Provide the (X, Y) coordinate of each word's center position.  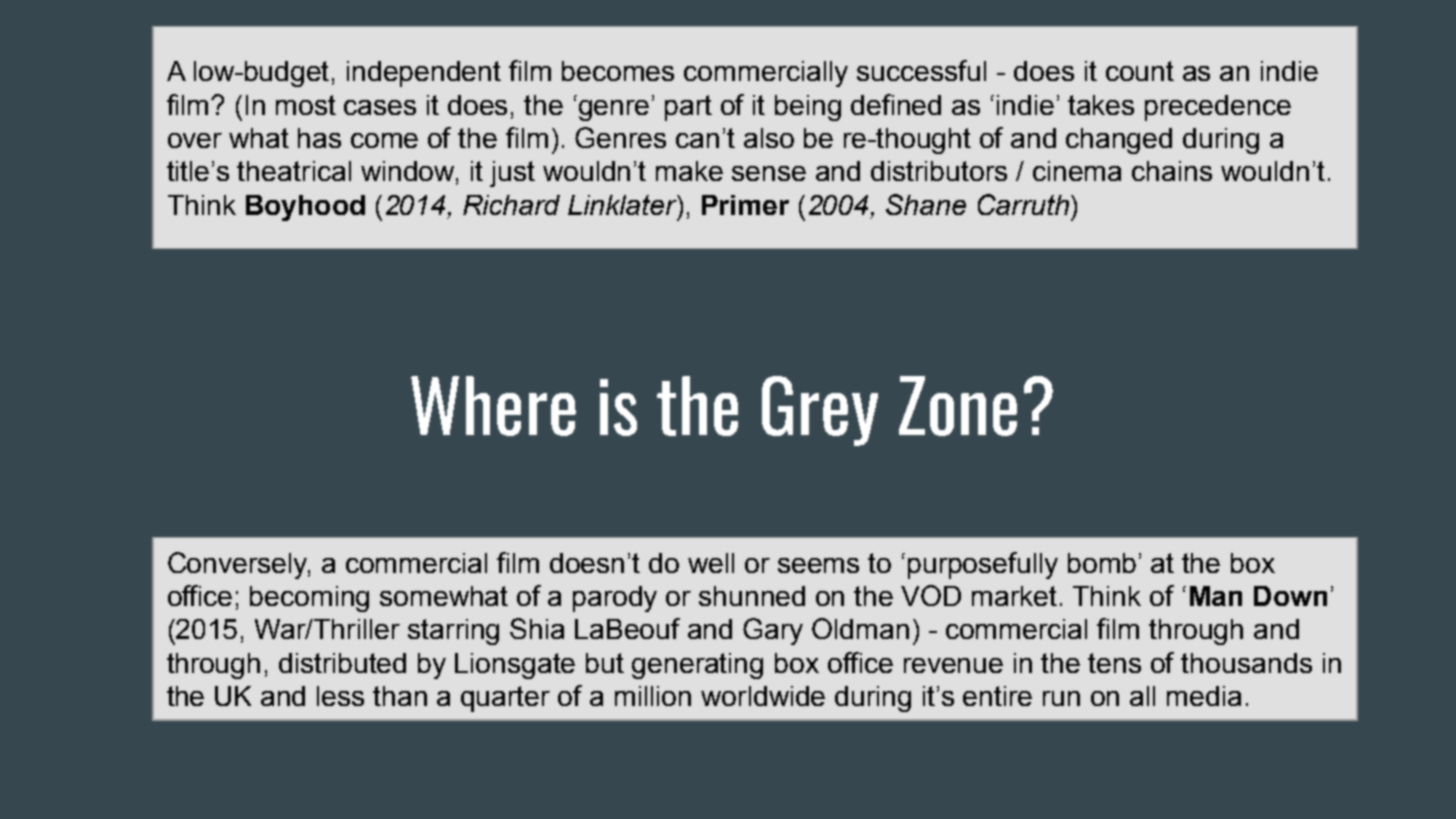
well (711, 563)
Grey (820, 411)
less (340, 696)
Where (493, 406)
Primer (745, 205)
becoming (309, 599)
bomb (1102, 563)
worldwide (763, 696)
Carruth (1023, 204)
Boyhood (305, 208)
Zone (958, 406)
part (688, 108)
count (1140, 71)
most (306, 105)
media (1204, 696)
